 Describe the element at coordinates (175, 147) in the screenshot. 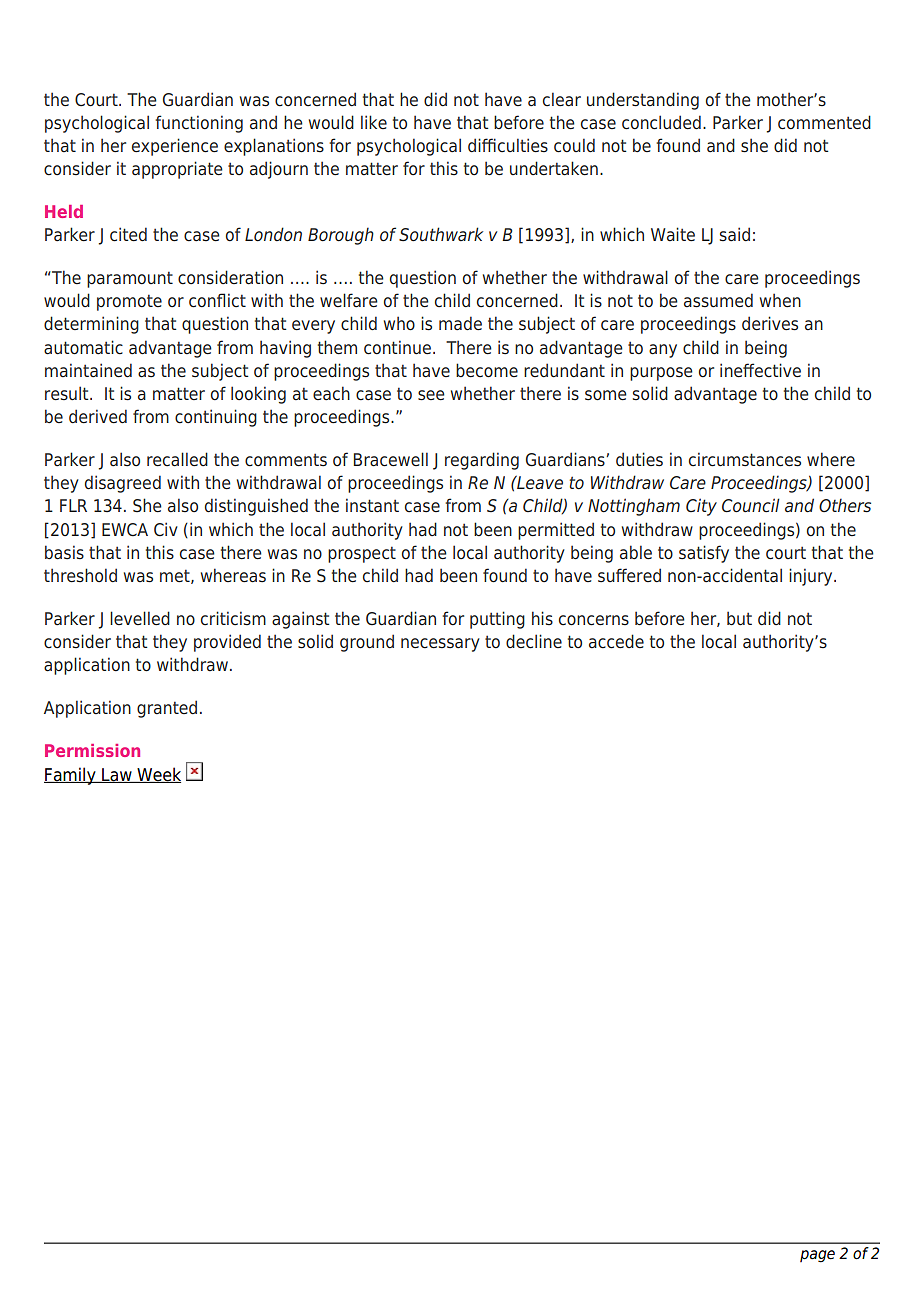

I see `experience` at that location.
